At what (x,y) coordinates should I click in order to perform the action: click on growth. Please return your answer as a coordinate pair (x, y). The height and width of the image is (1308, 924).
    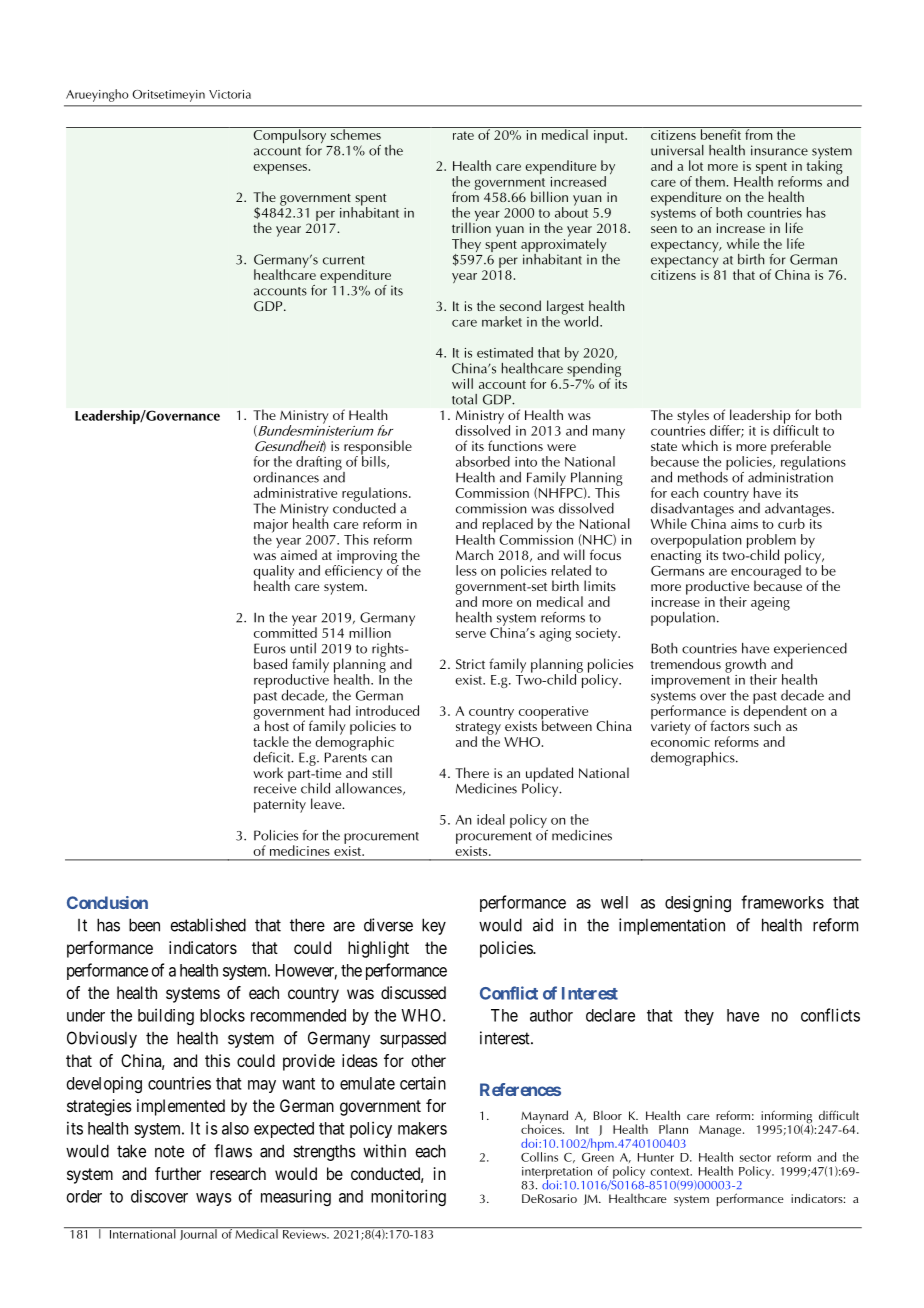
    Looking at the image, I should click on (745, 666).
